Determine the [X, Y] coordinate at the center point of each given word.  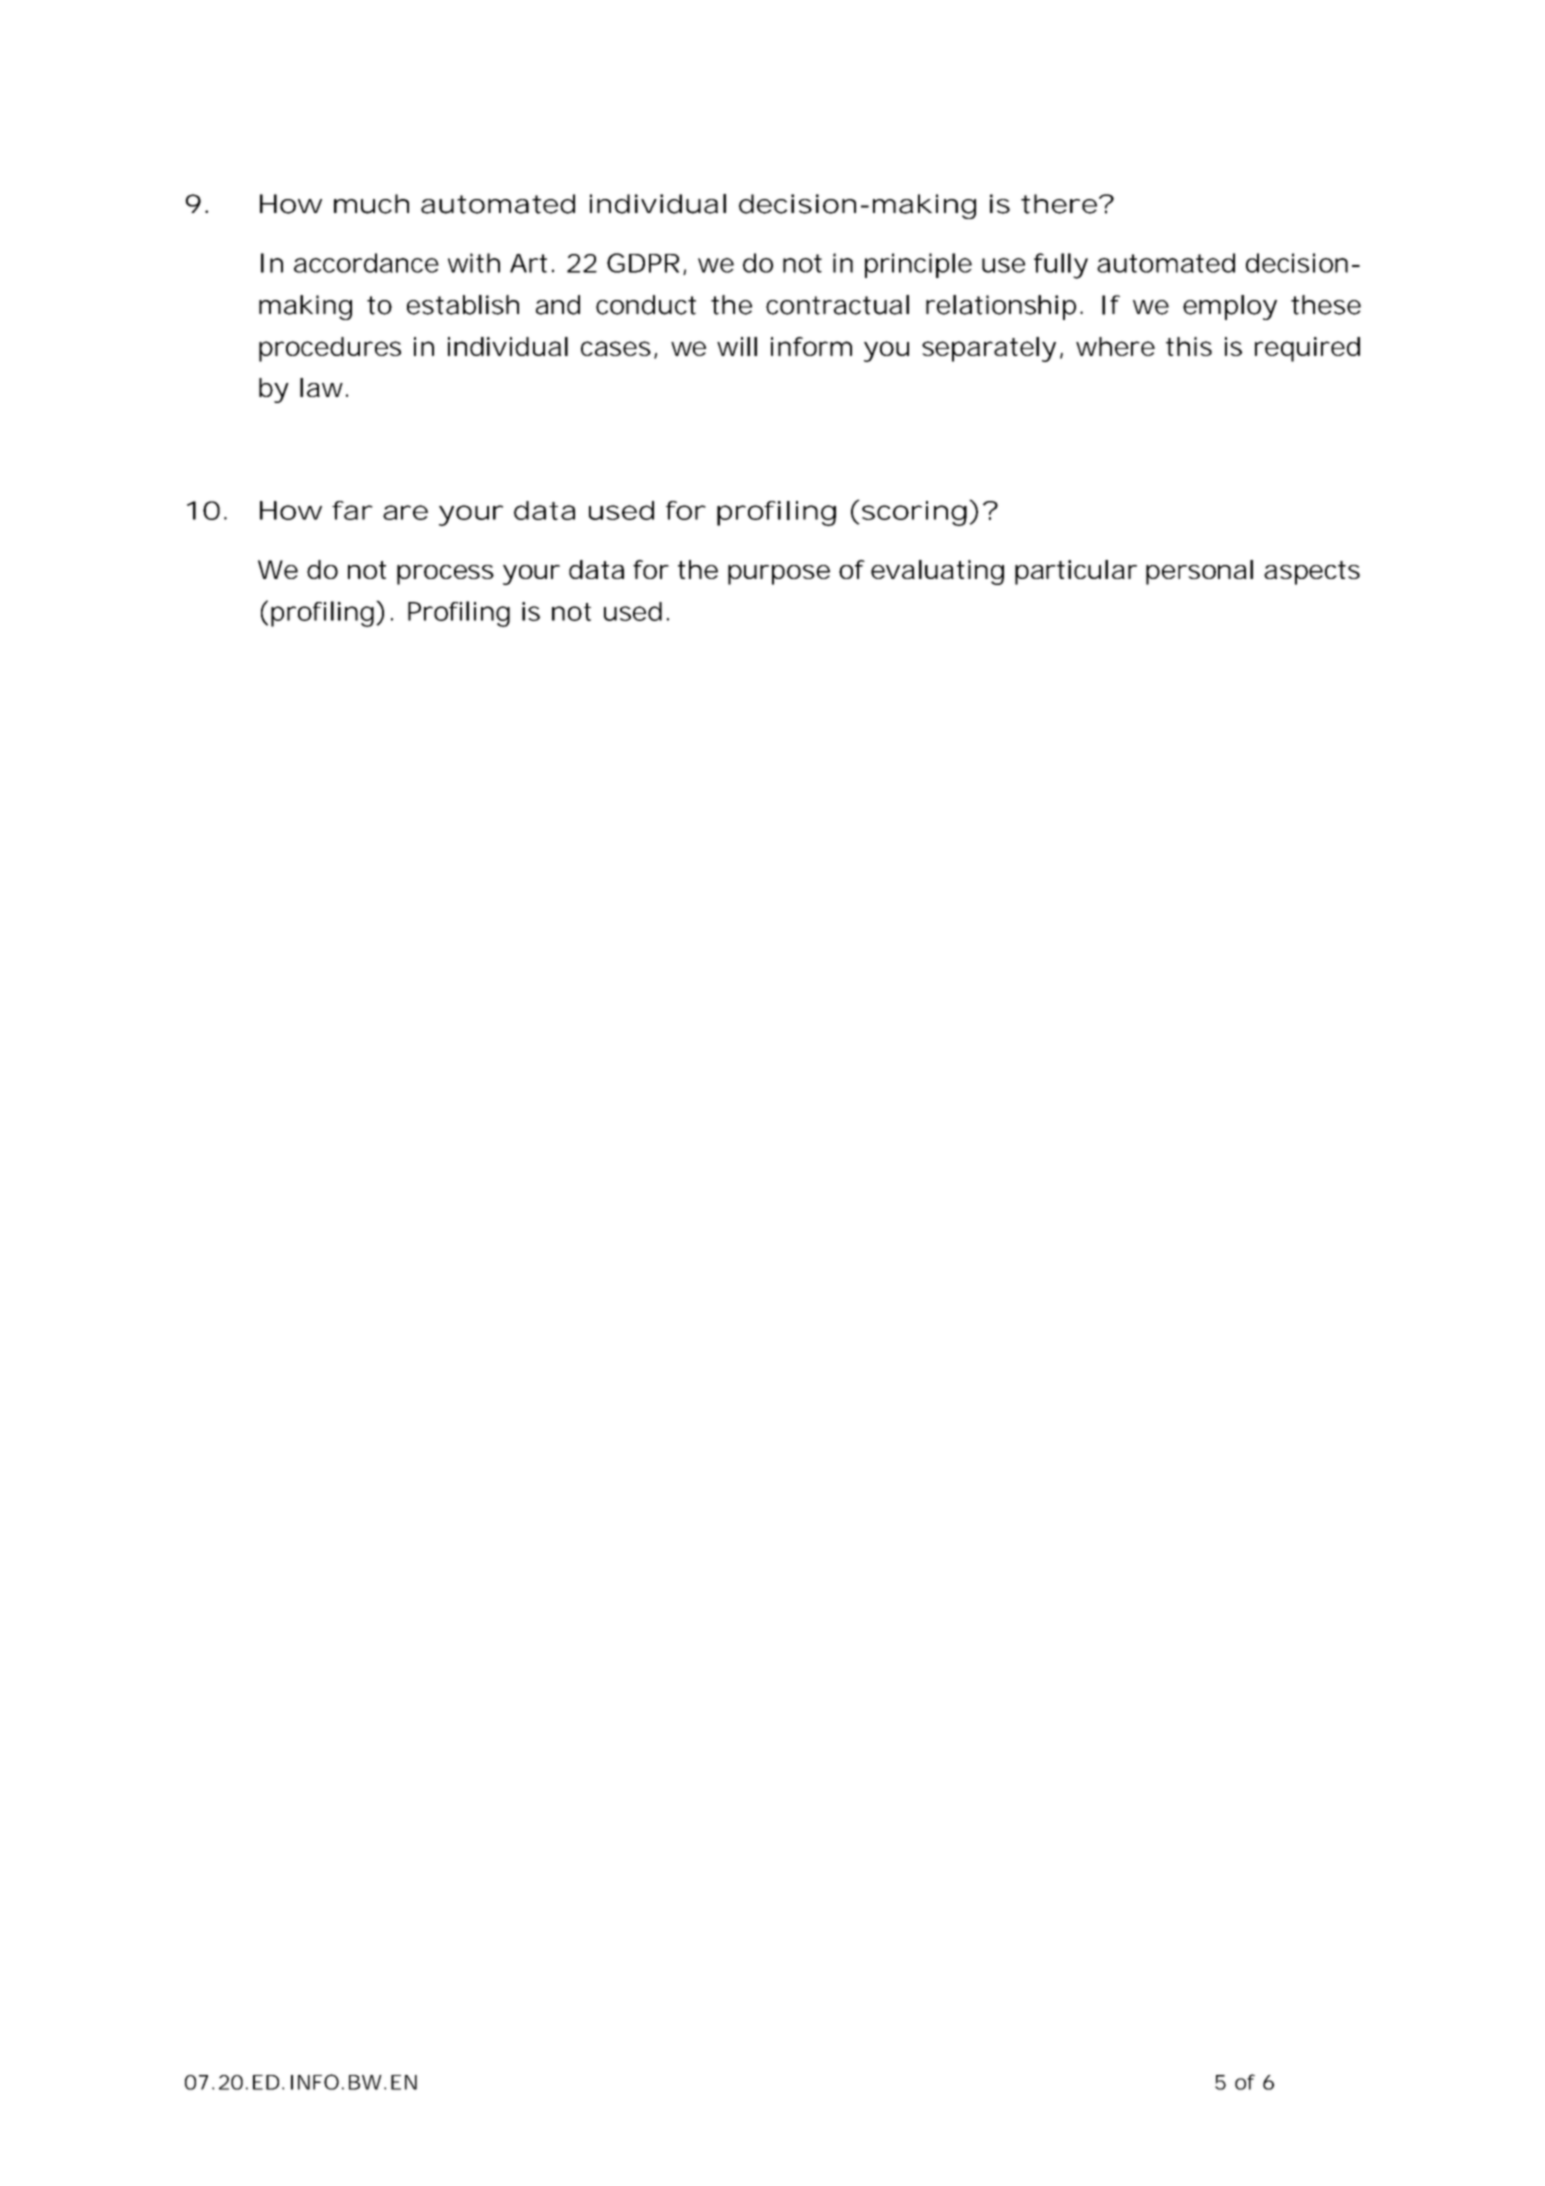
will [737, 346]
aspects [1312, 573]
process [445, 575]
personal [1199, 572]
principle [918, 265]
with [474, 263]
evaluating [937, 572]
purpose [779, 575]
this [1189, 346]
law [321, 387]
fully [1061, 266]
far [352, 510]
